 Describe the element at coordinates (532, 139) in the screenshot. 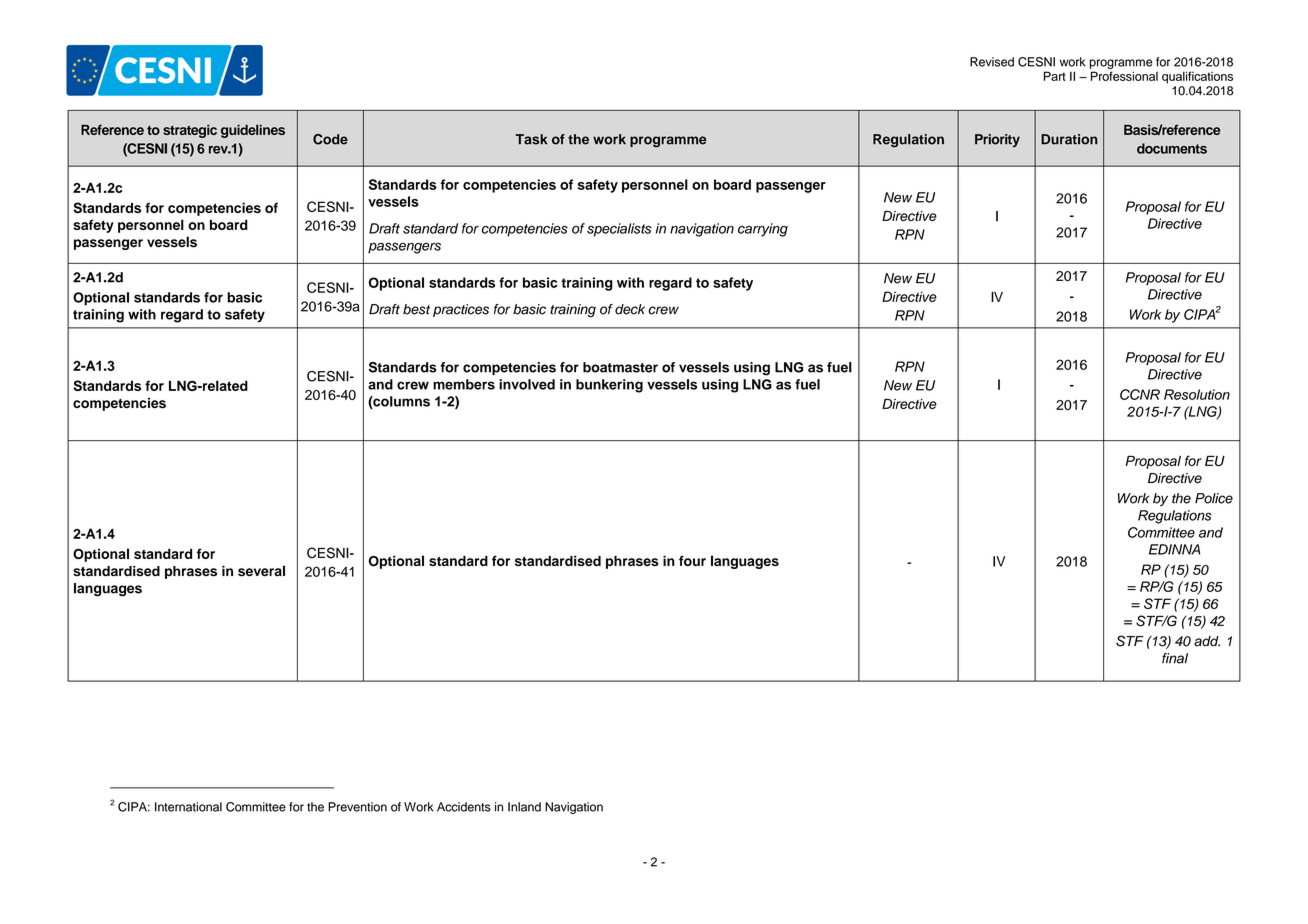

I see `Task` at that location.
